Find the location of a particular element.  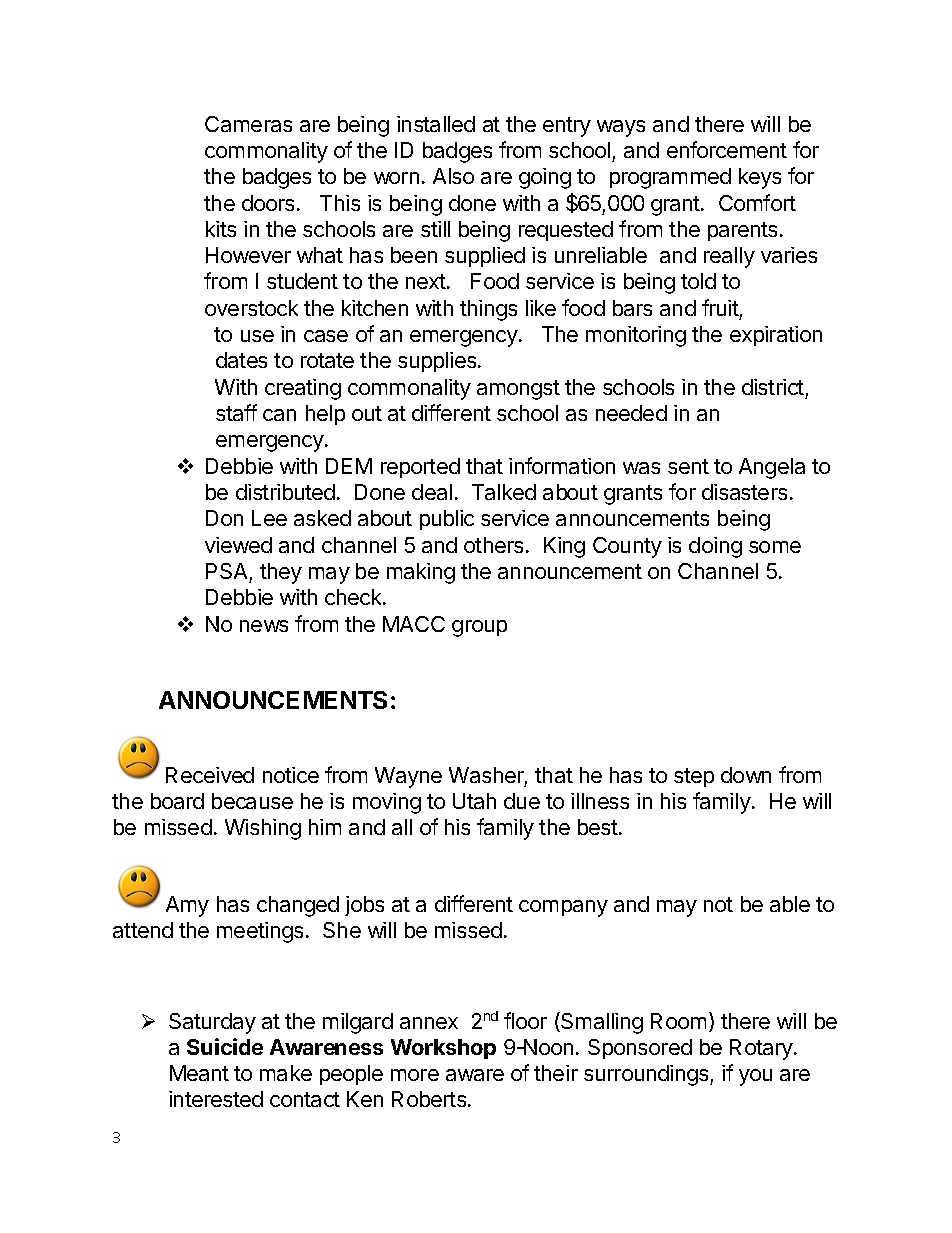

Cameras is located at coordinates (248, 124).
